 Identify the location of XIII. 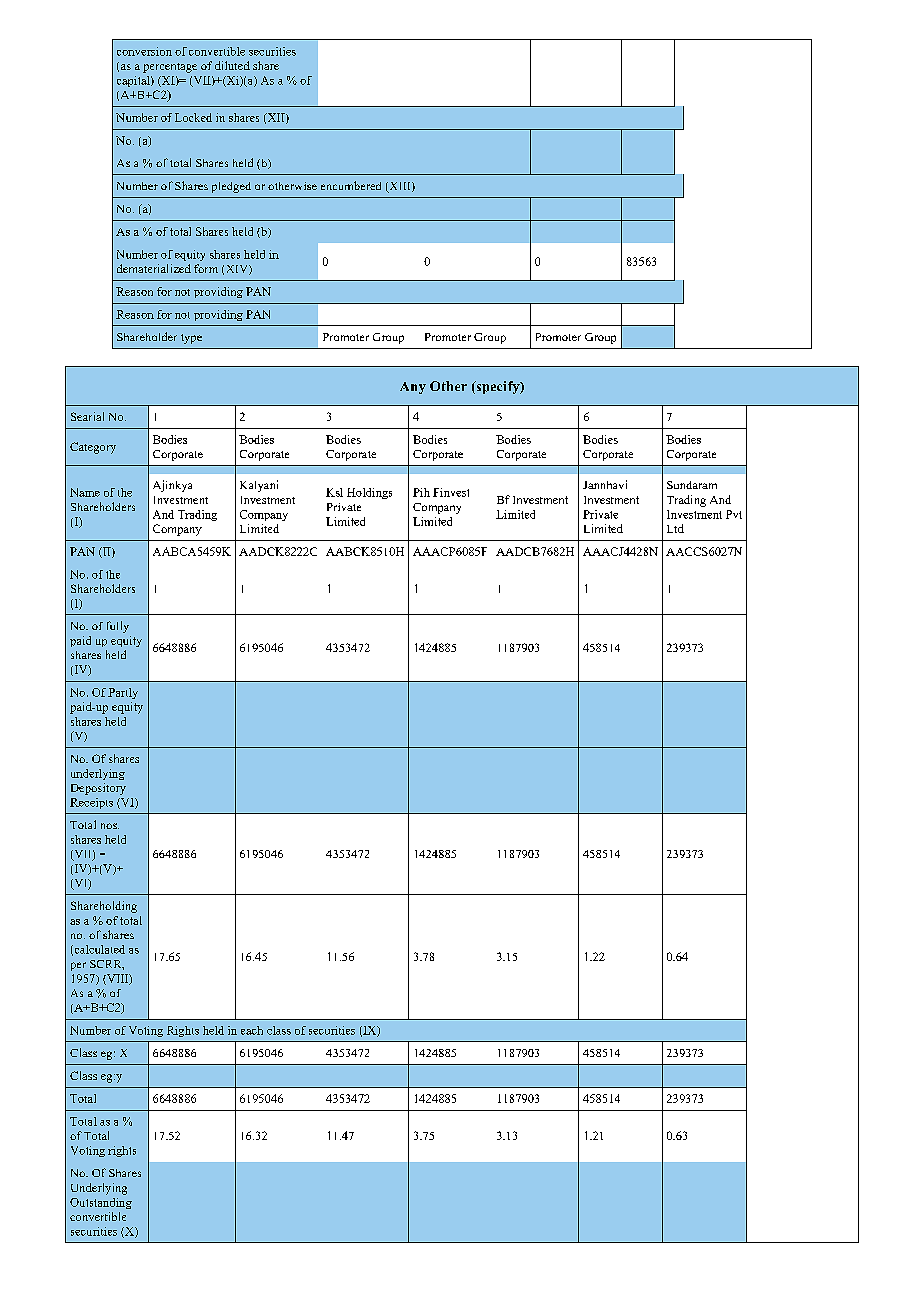
(400, 187).
